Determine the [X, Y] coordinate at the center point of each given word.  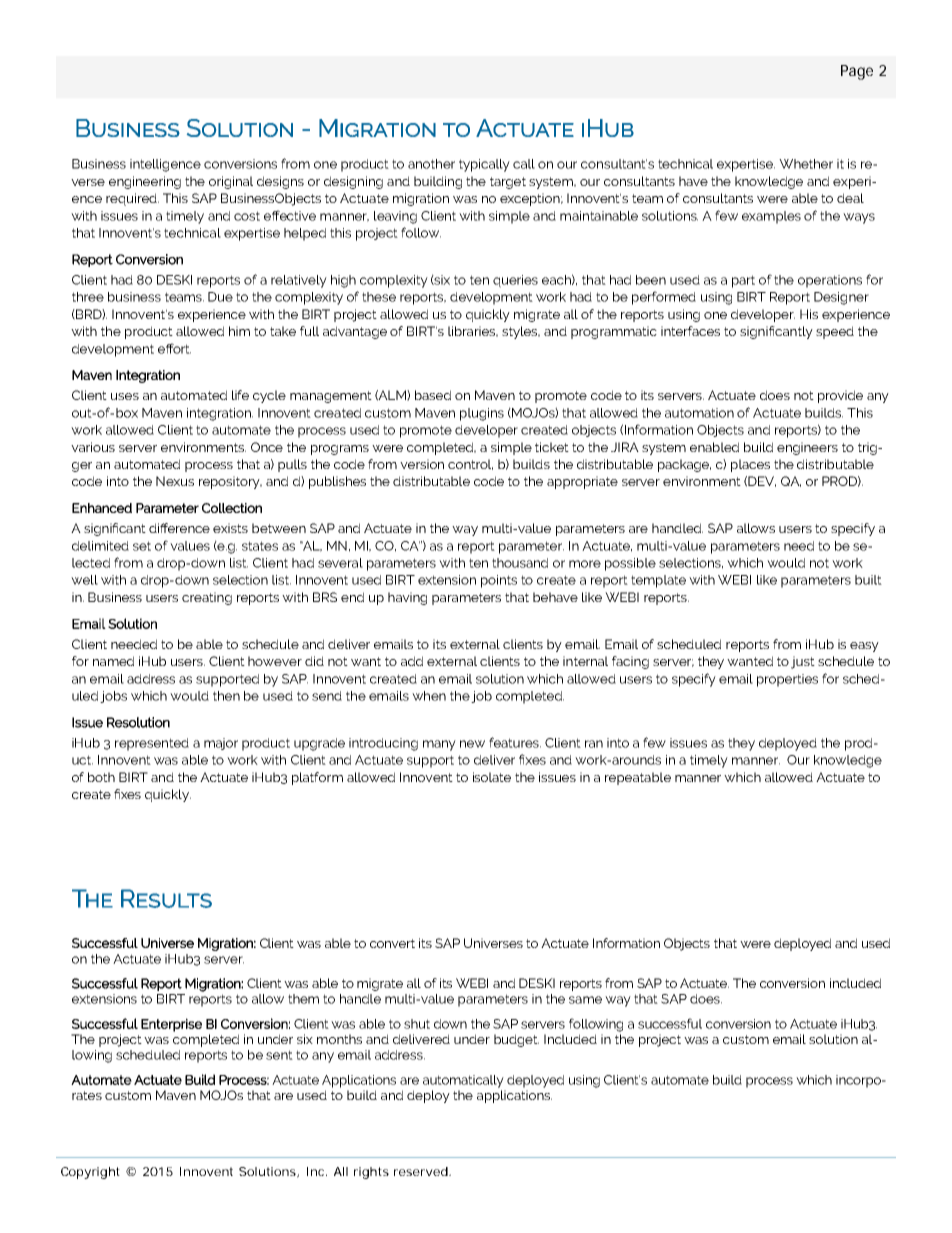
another [431, 164]
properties [787, 680]
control [470, 464]
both [101, 777]
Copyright [90, 1173]
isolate [492, 777]
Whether [806, 164]
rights [371, 1173]
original [231, 182]
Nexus [175, 481]
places [750, 465]
